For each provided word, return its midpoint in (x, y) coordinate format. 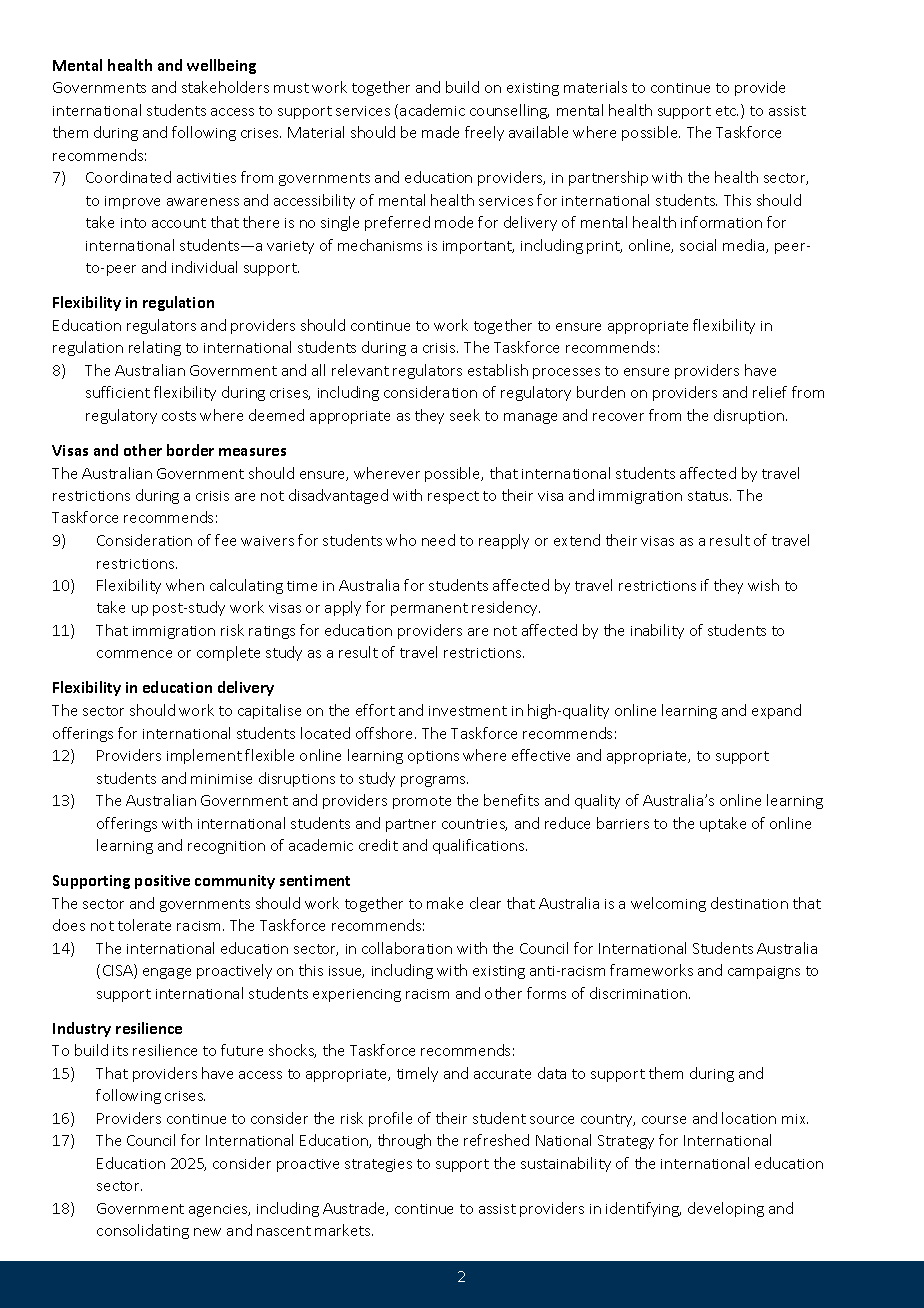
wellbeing (221, 66)
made (440, 132)
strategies (378, 1165)
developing (726, 1209)
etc (727, 111)
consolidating (143, 1231)
